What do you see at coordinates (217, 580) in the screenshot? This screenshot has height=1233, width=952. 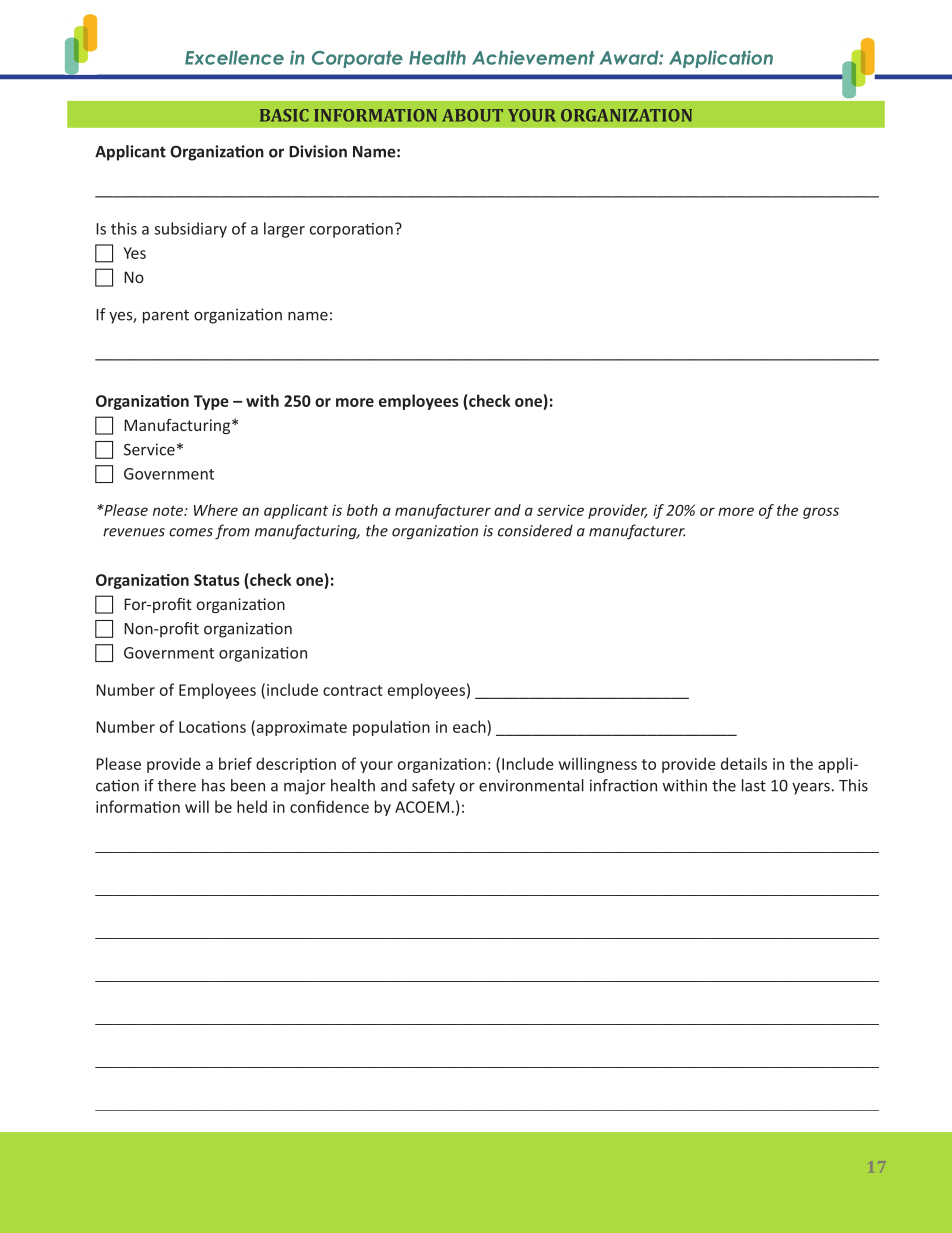 I see `Status` at bounding box center [217, 580].
